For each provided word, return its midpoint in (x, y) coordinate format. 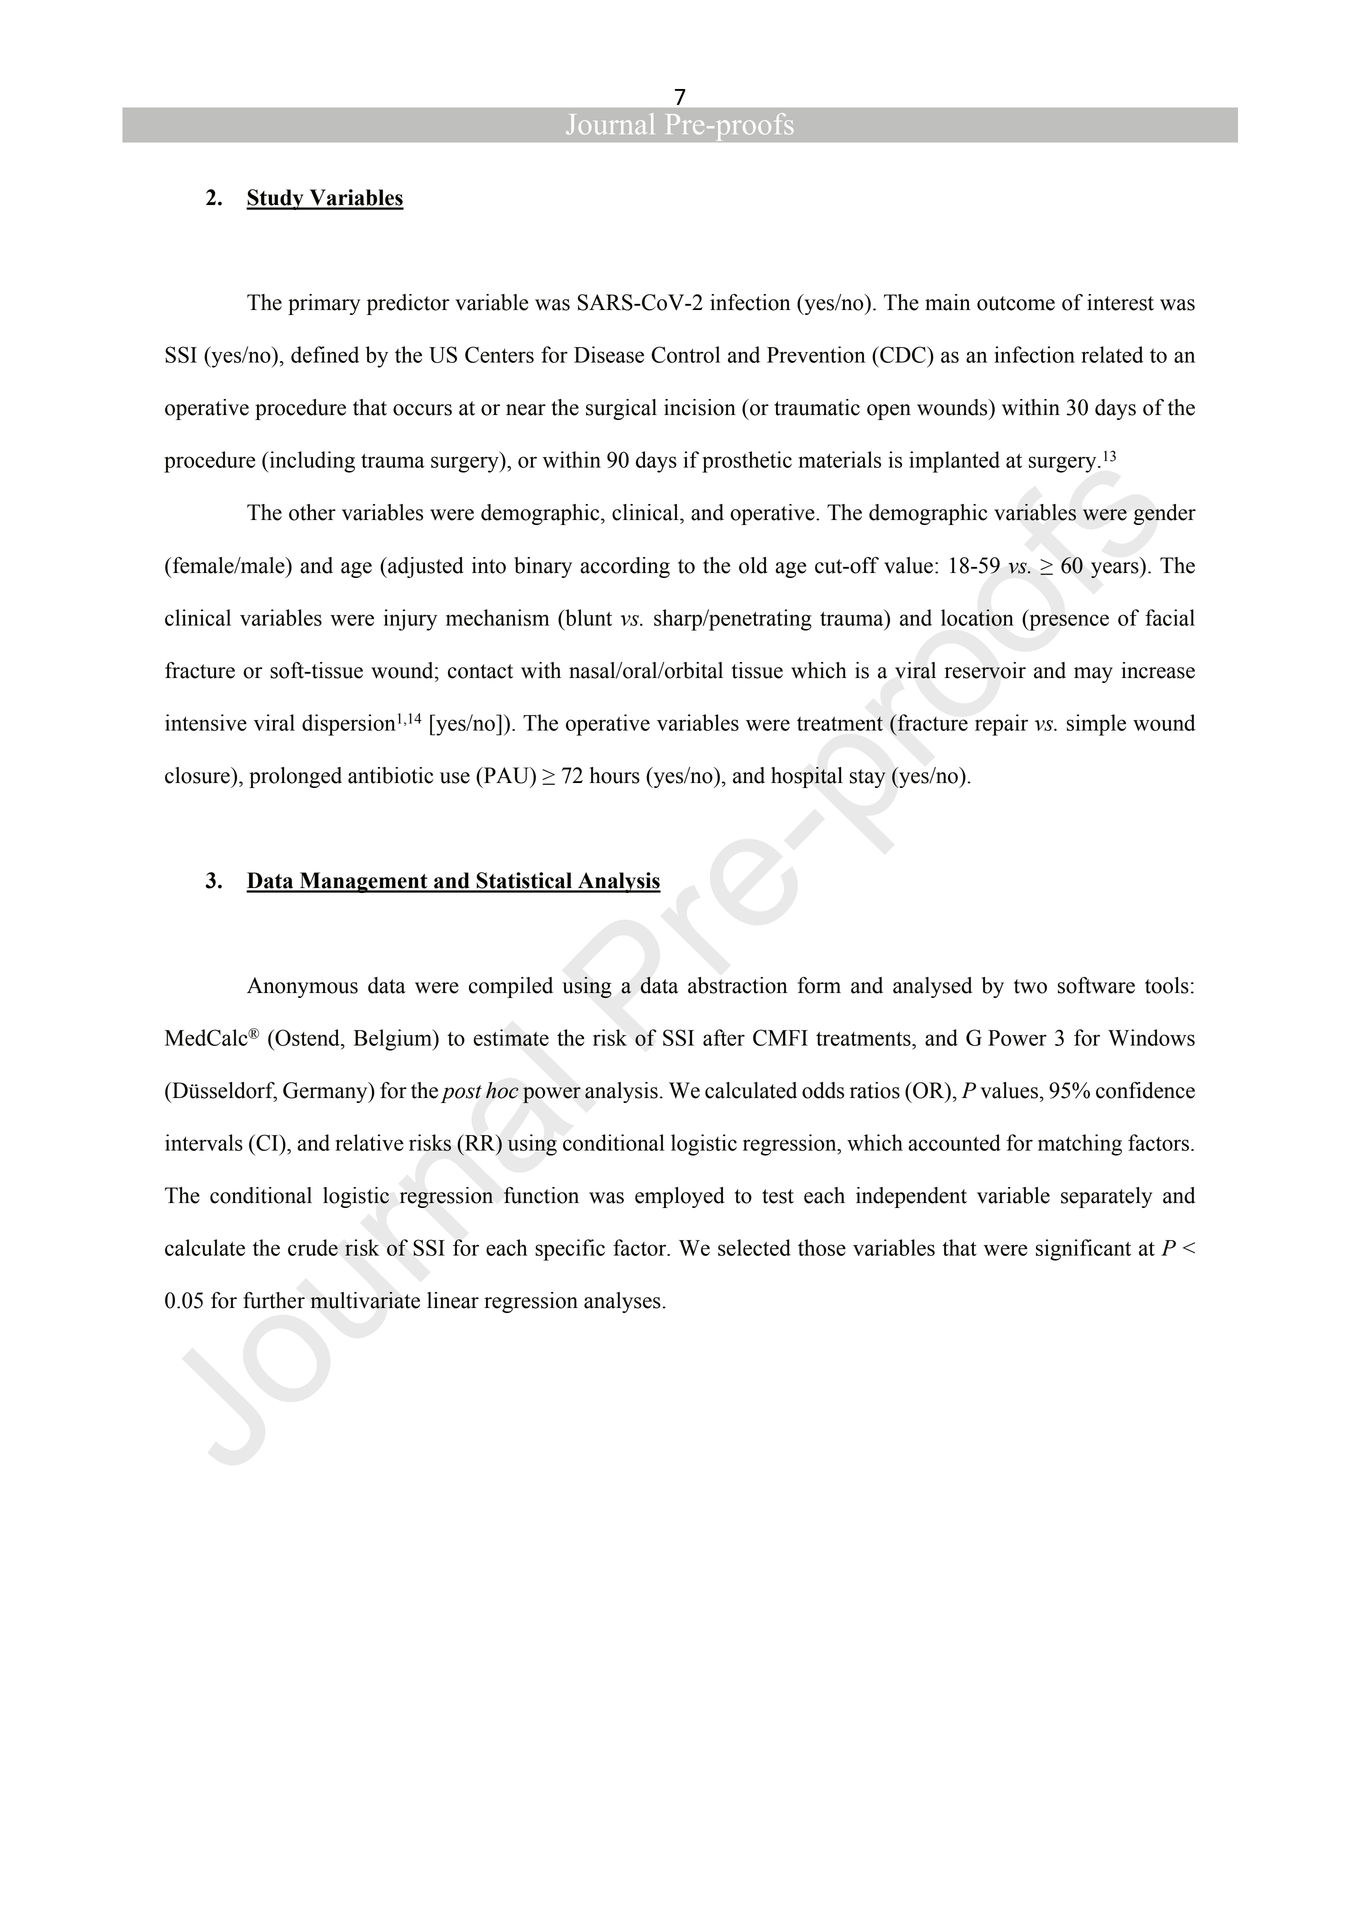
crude (313, 1247)
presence (1068, 622)
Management (363, 882)
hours (615, 775)
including (311, 462)
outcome (1016, 303)
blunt (587, 617)
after (724, 1037)
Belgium (394, 1040)
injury (410, 620)
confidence (1145, 1090)
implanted (954, 462)
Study (276, 199)
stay (868, 778)
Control (685, 354)
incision (700, 407)
